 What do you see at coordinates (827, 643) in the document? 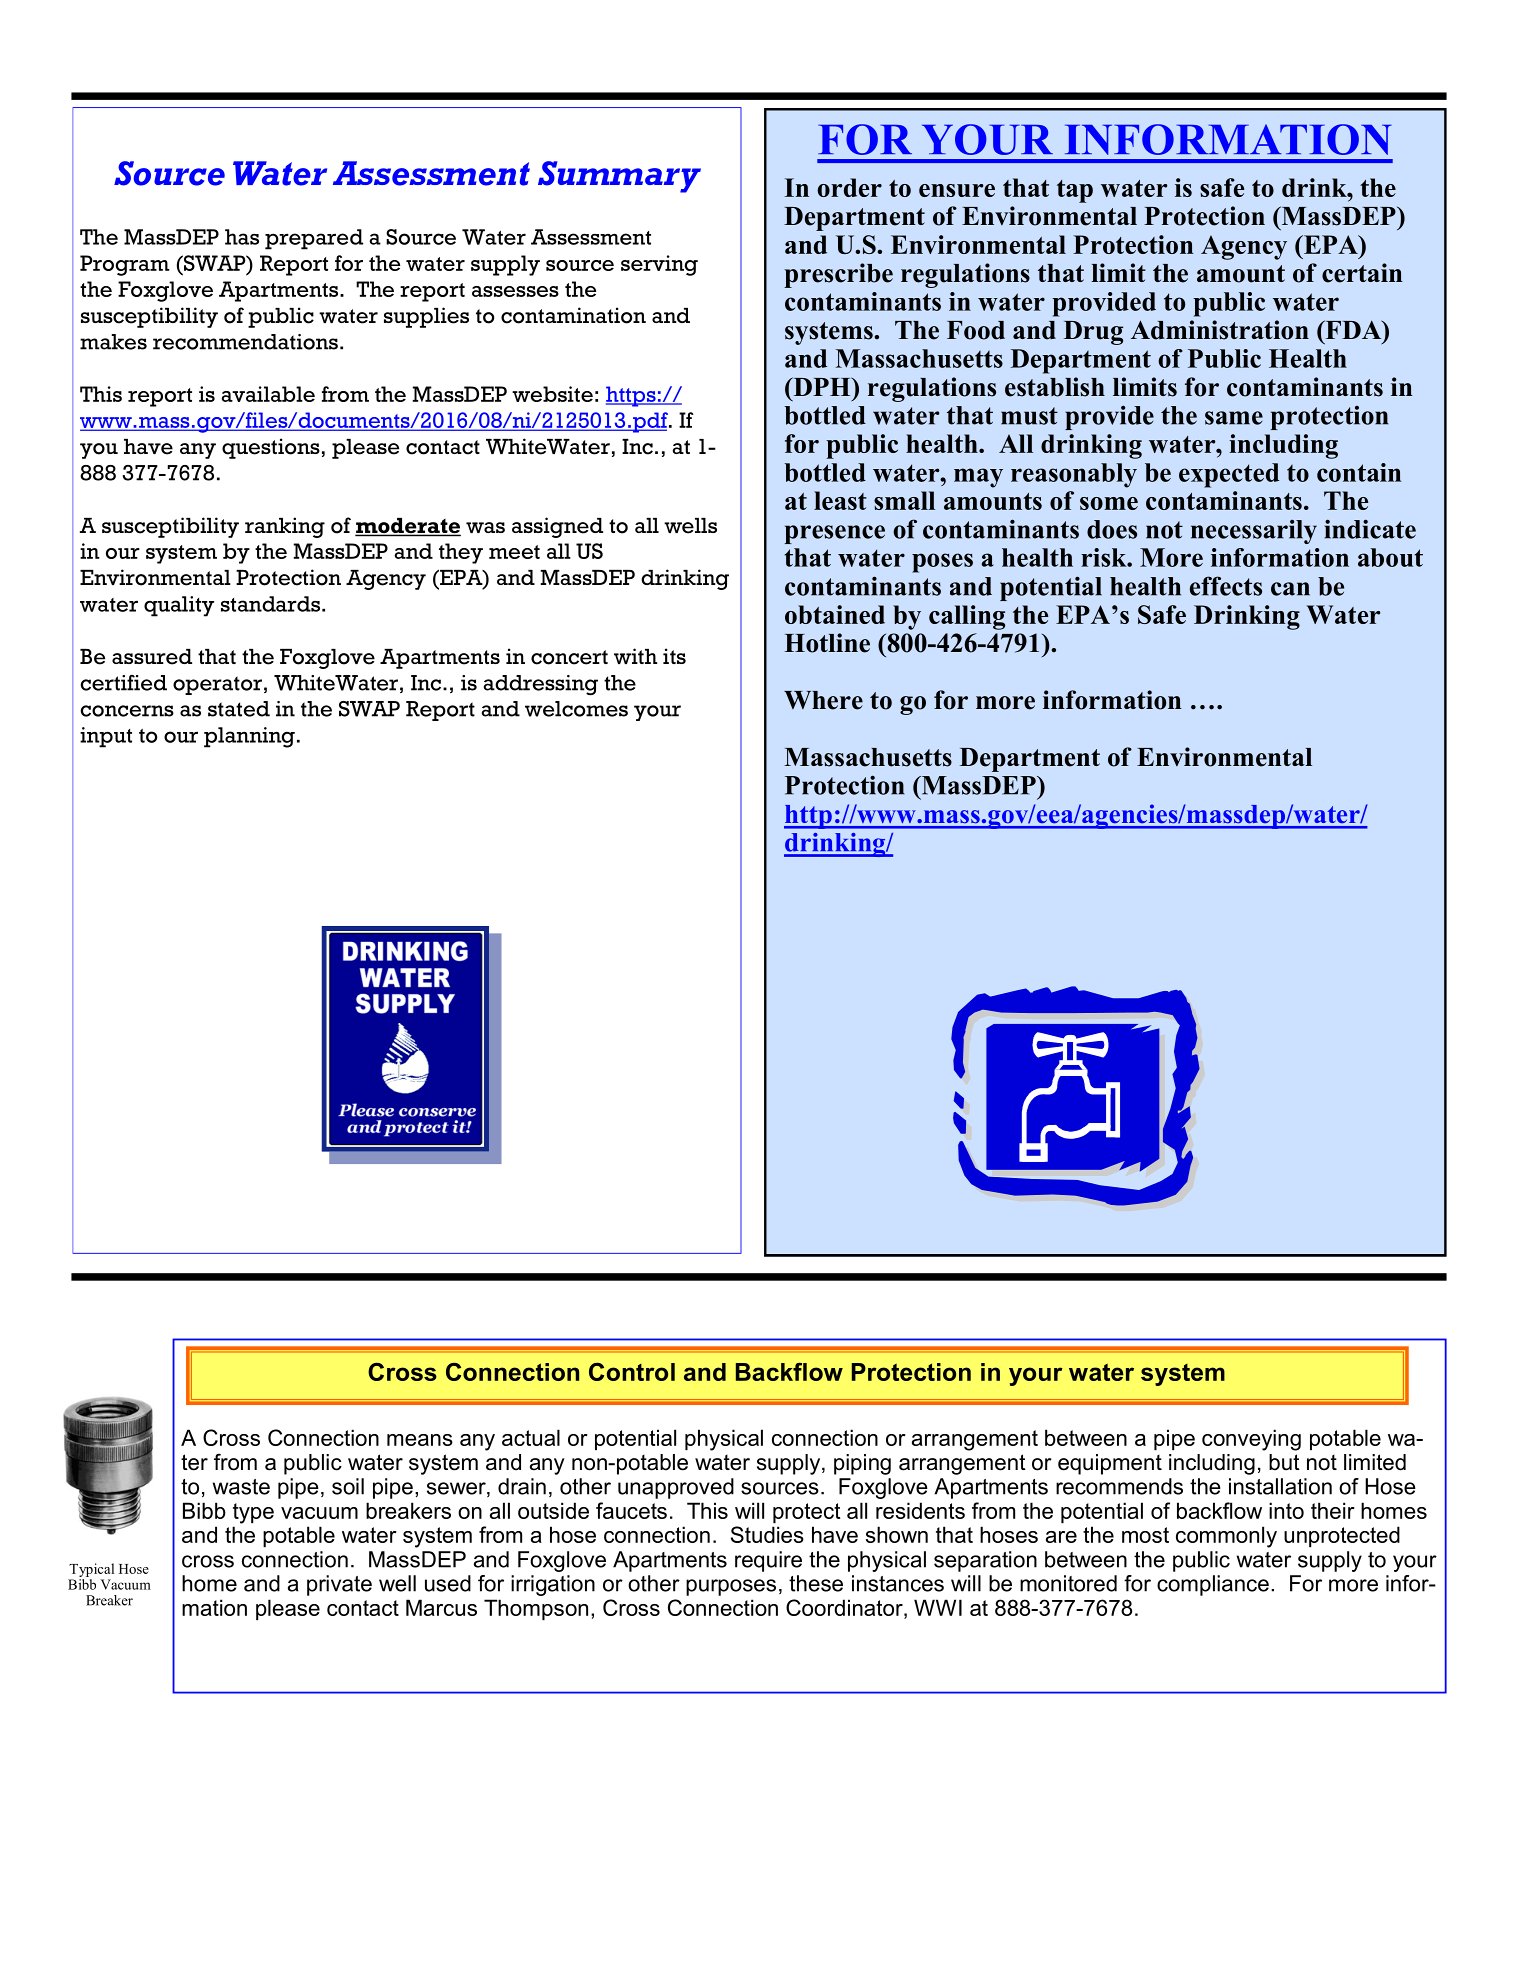
I see `Hotline` at bounding box center [827, 643].
